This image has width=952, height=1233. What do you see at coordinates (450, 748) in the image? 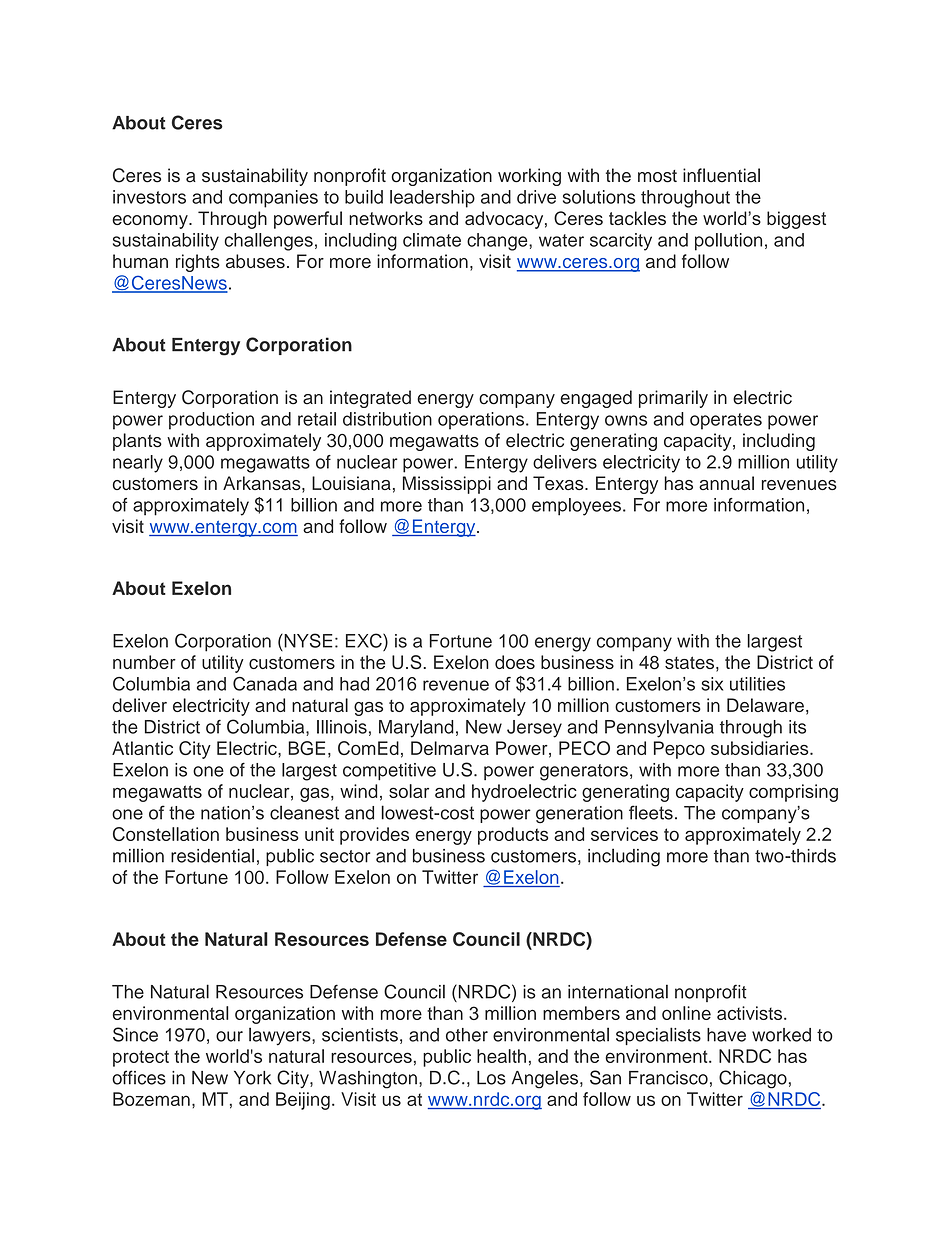
I see `Delmarva` at bounding box center [450, 748].
